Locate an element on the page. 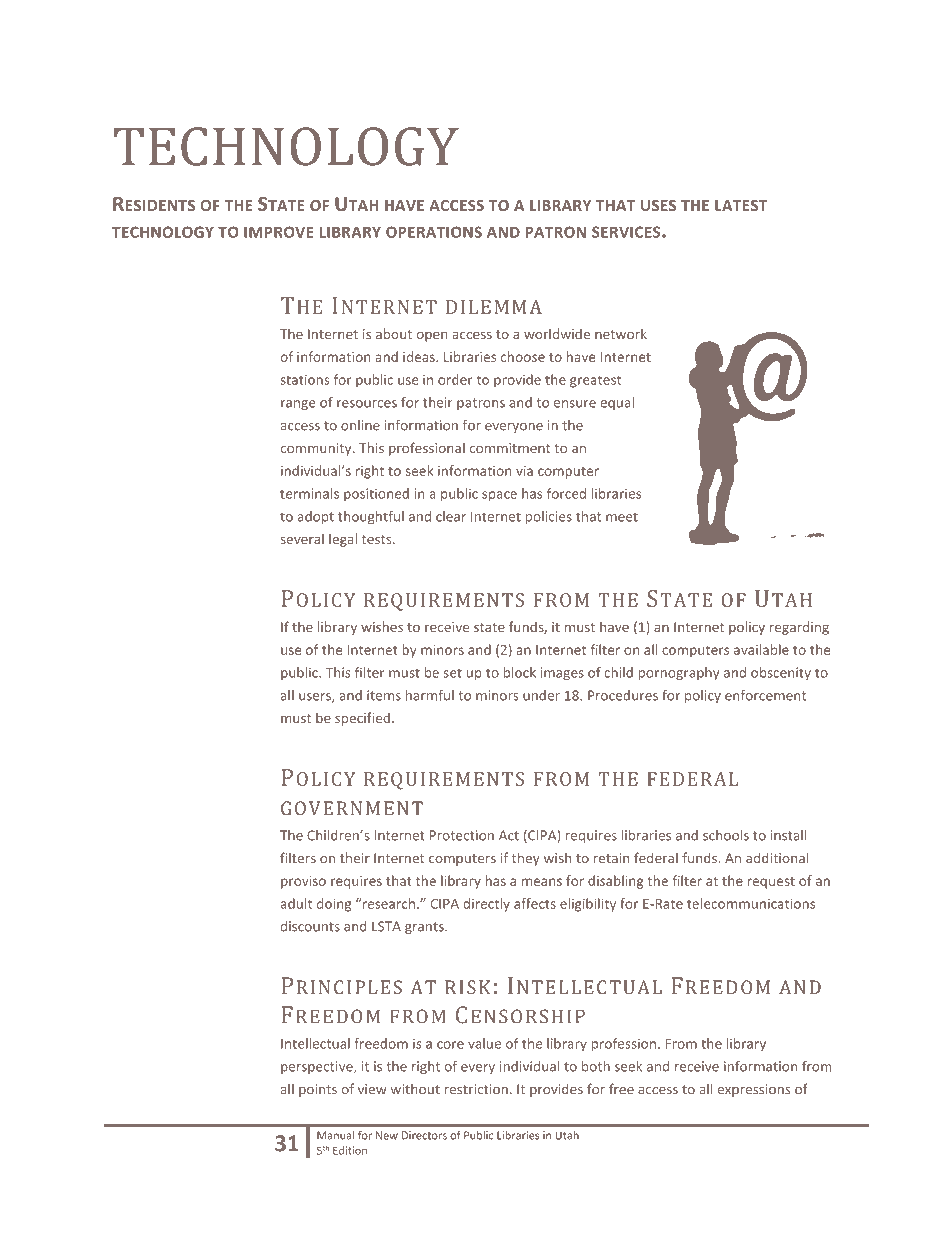  legal is located at coordinates (343, 540).
